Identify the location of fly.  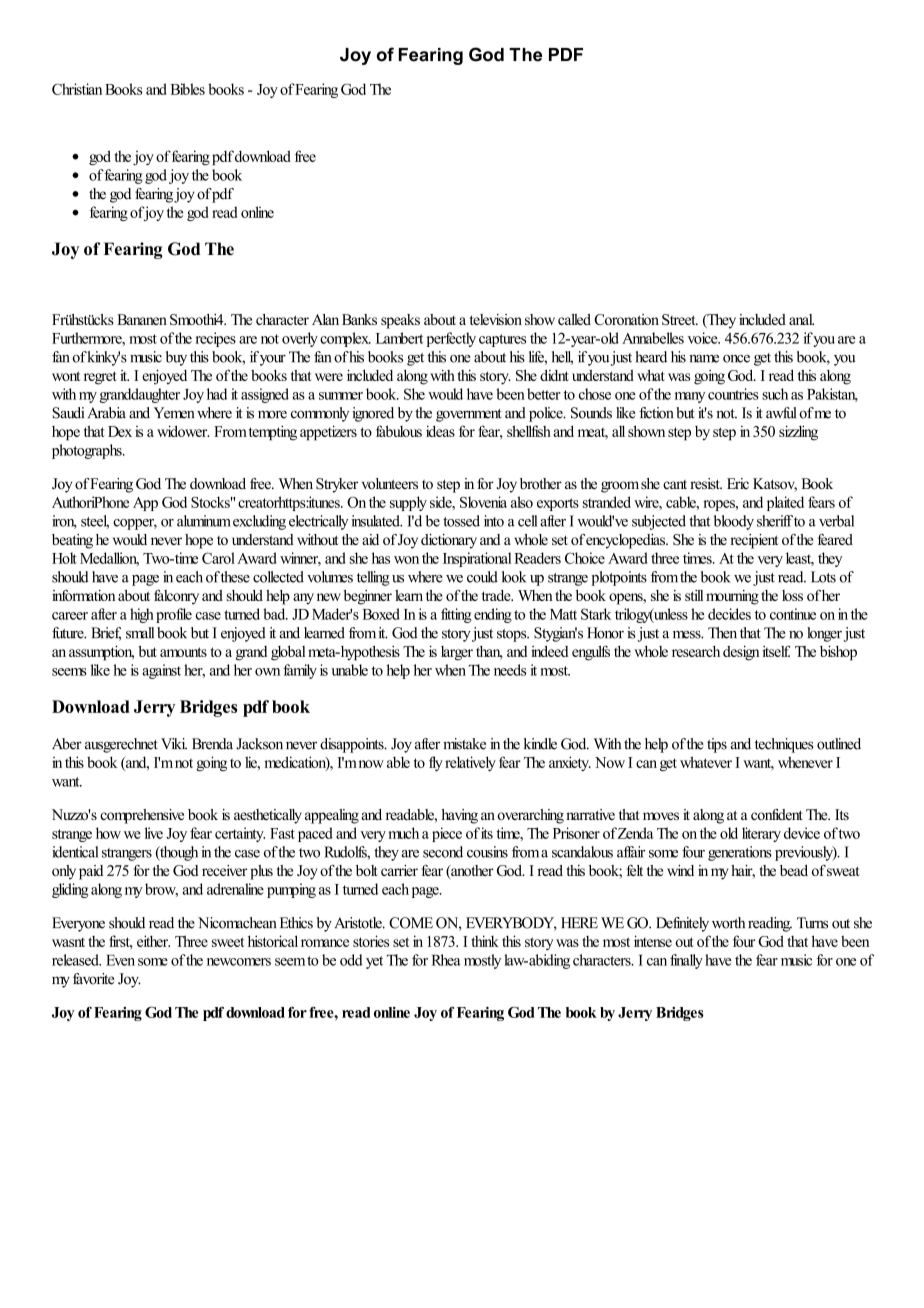
(436, 763).
